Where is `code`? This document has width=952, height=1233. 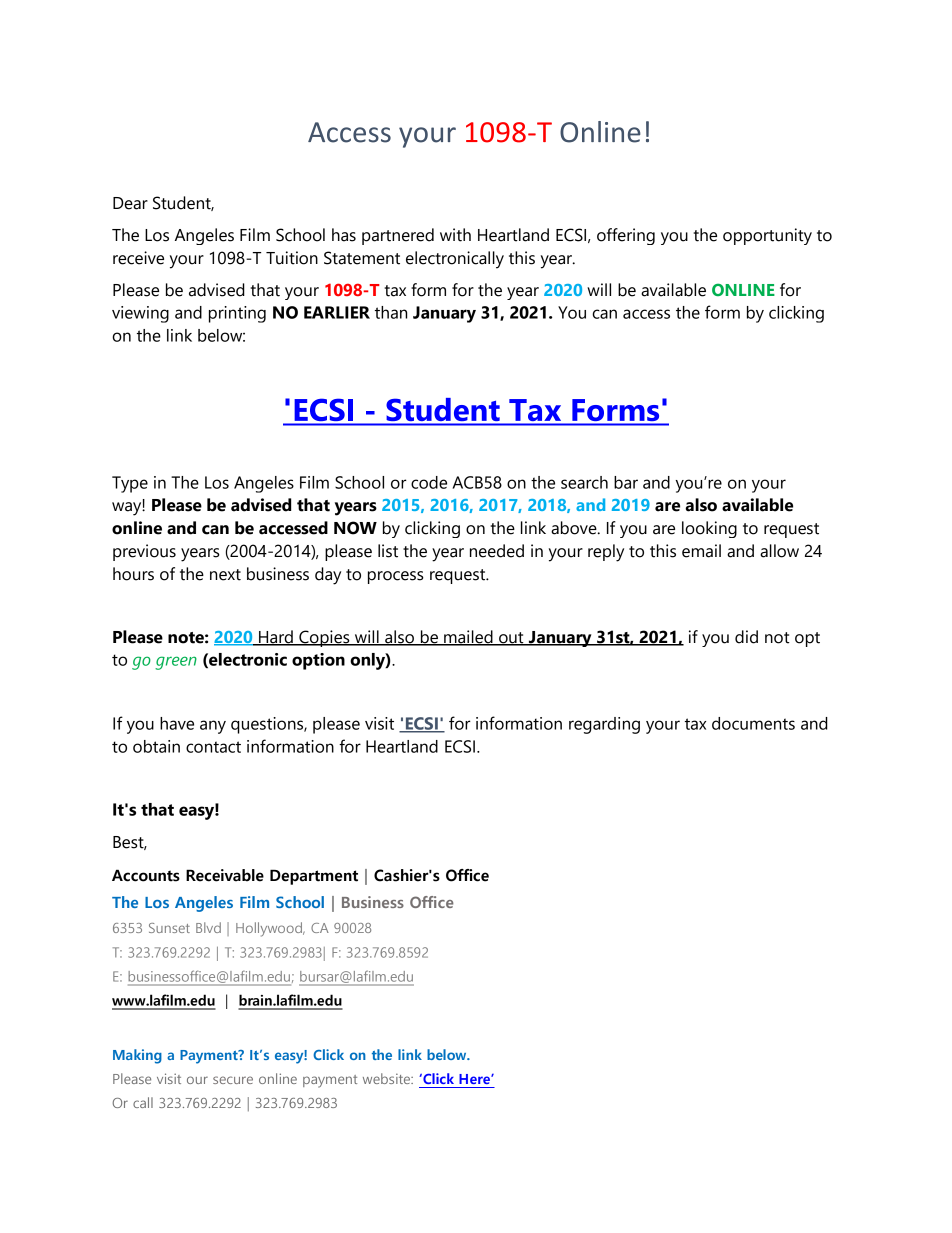
code is located at coordinates (429, 482).
